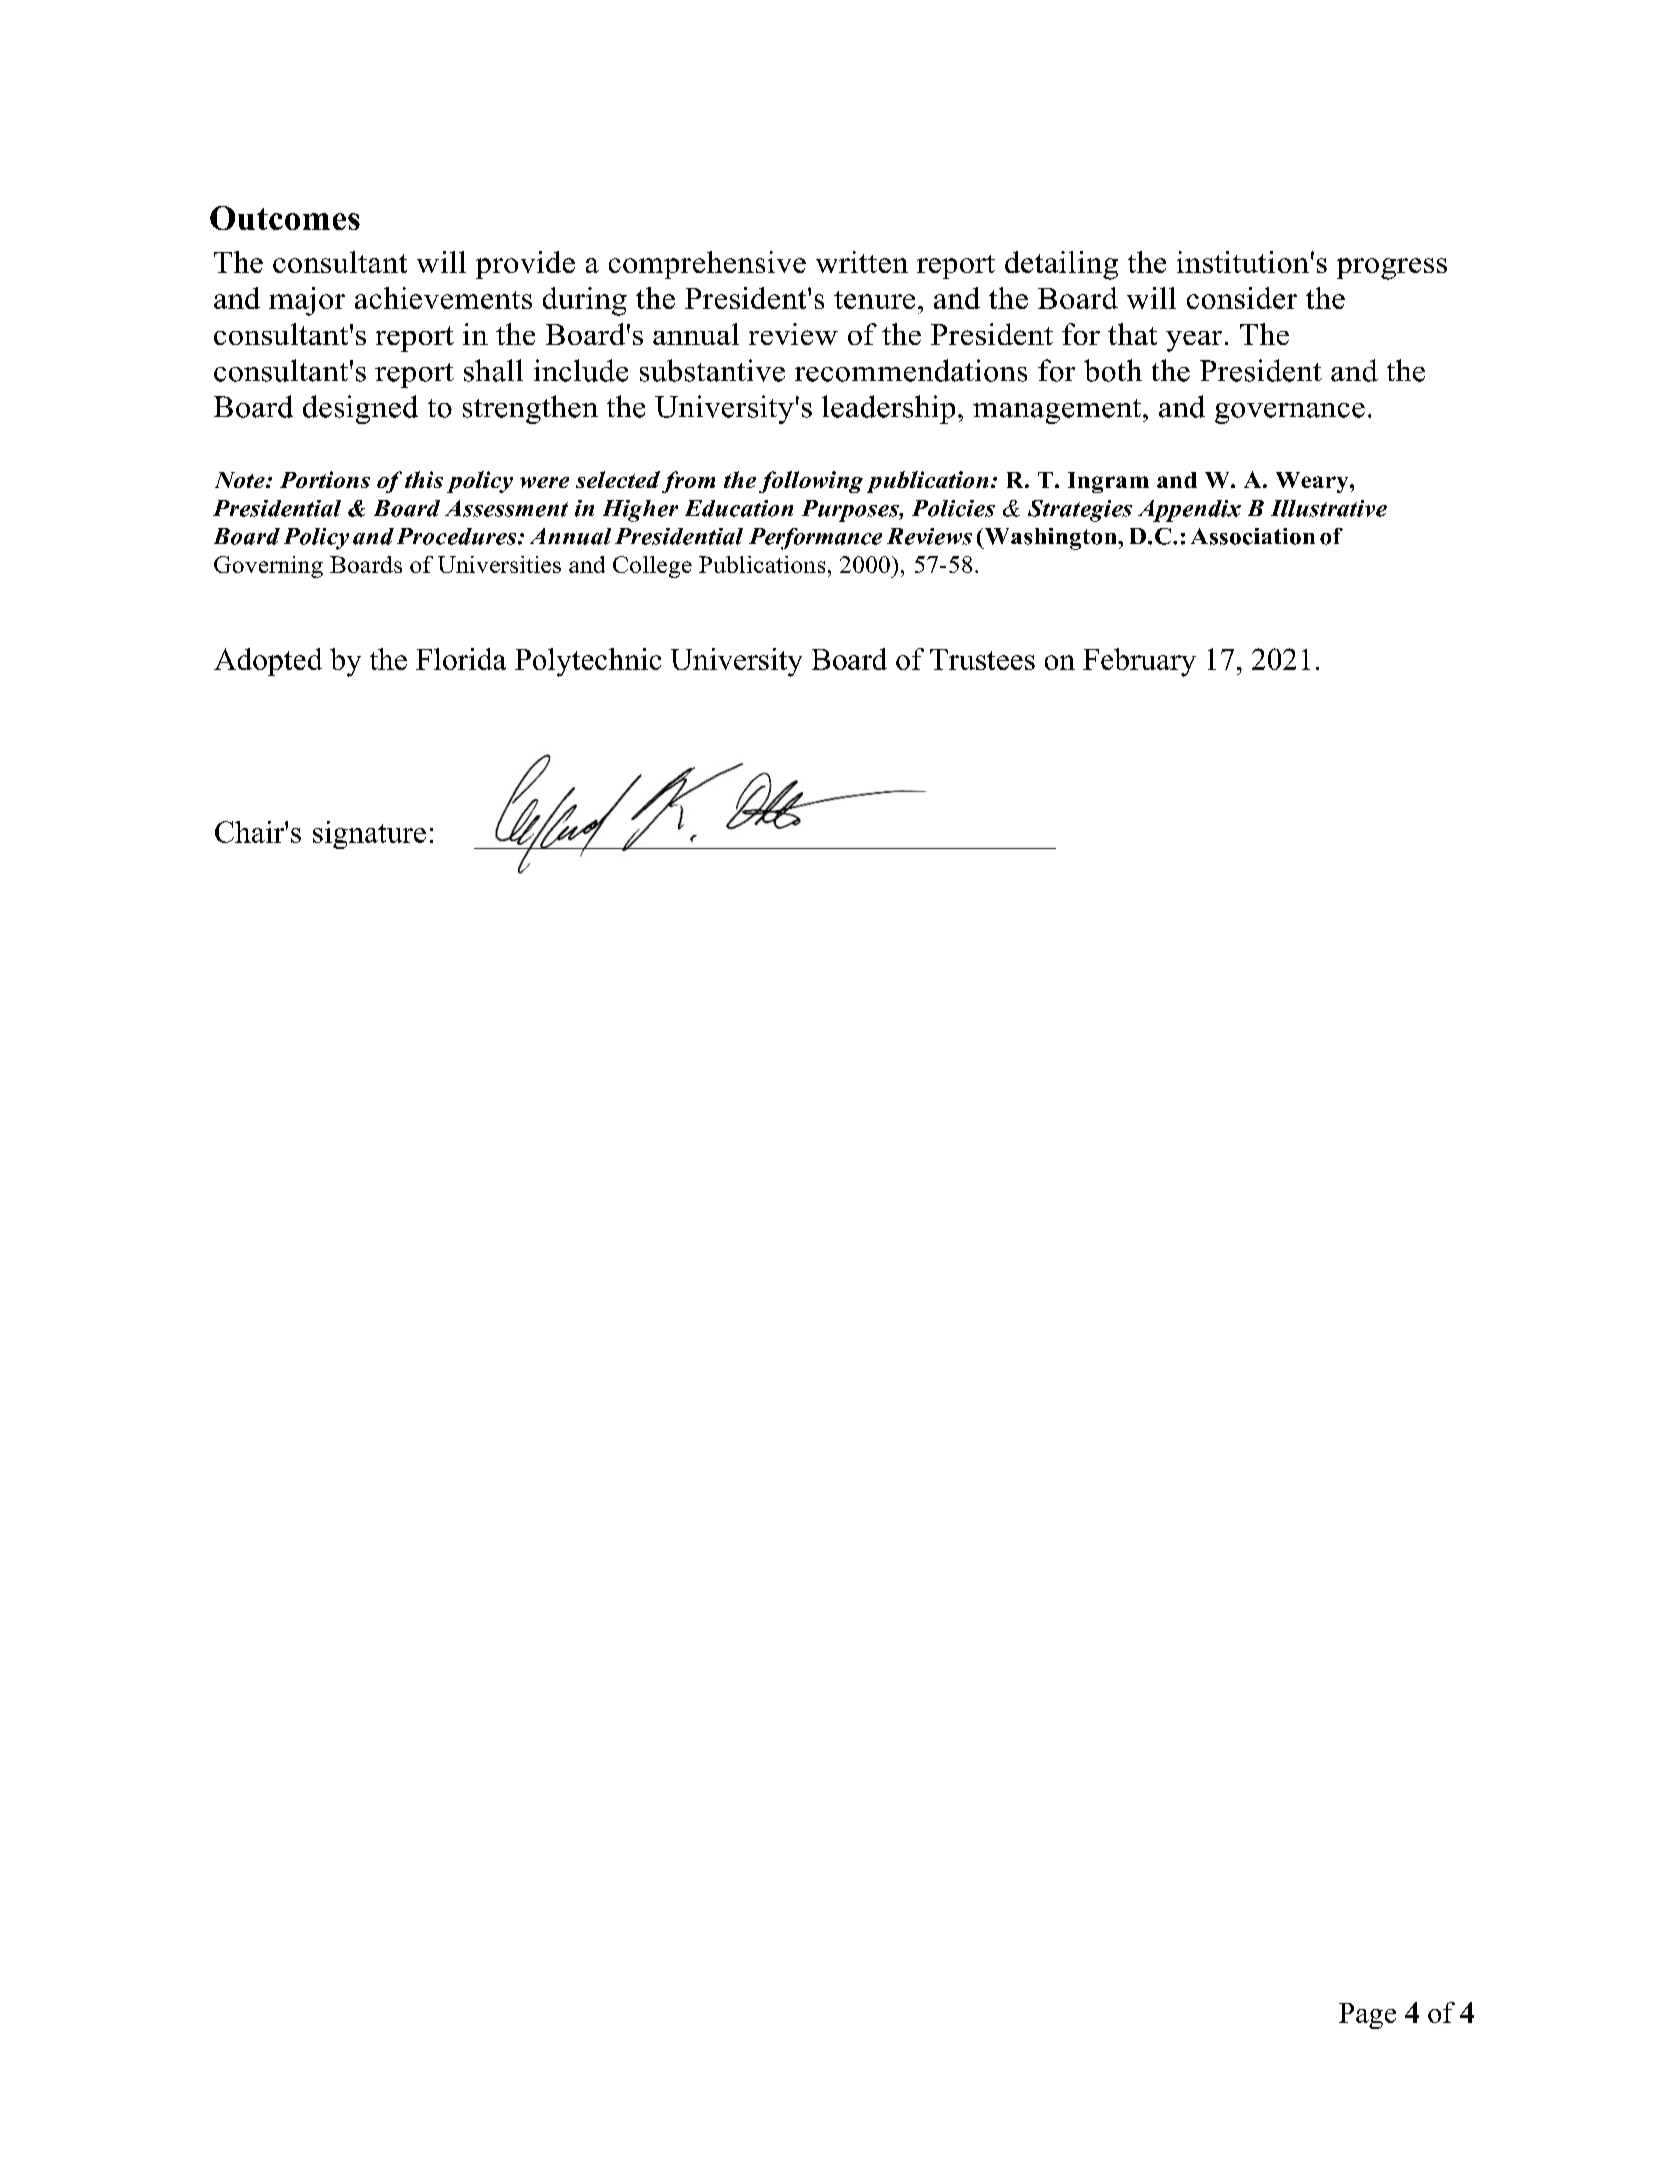  What do you see at coordinates (1367, 2016) in the document?
I see `Page` at bounding box center [1367, 2016].
